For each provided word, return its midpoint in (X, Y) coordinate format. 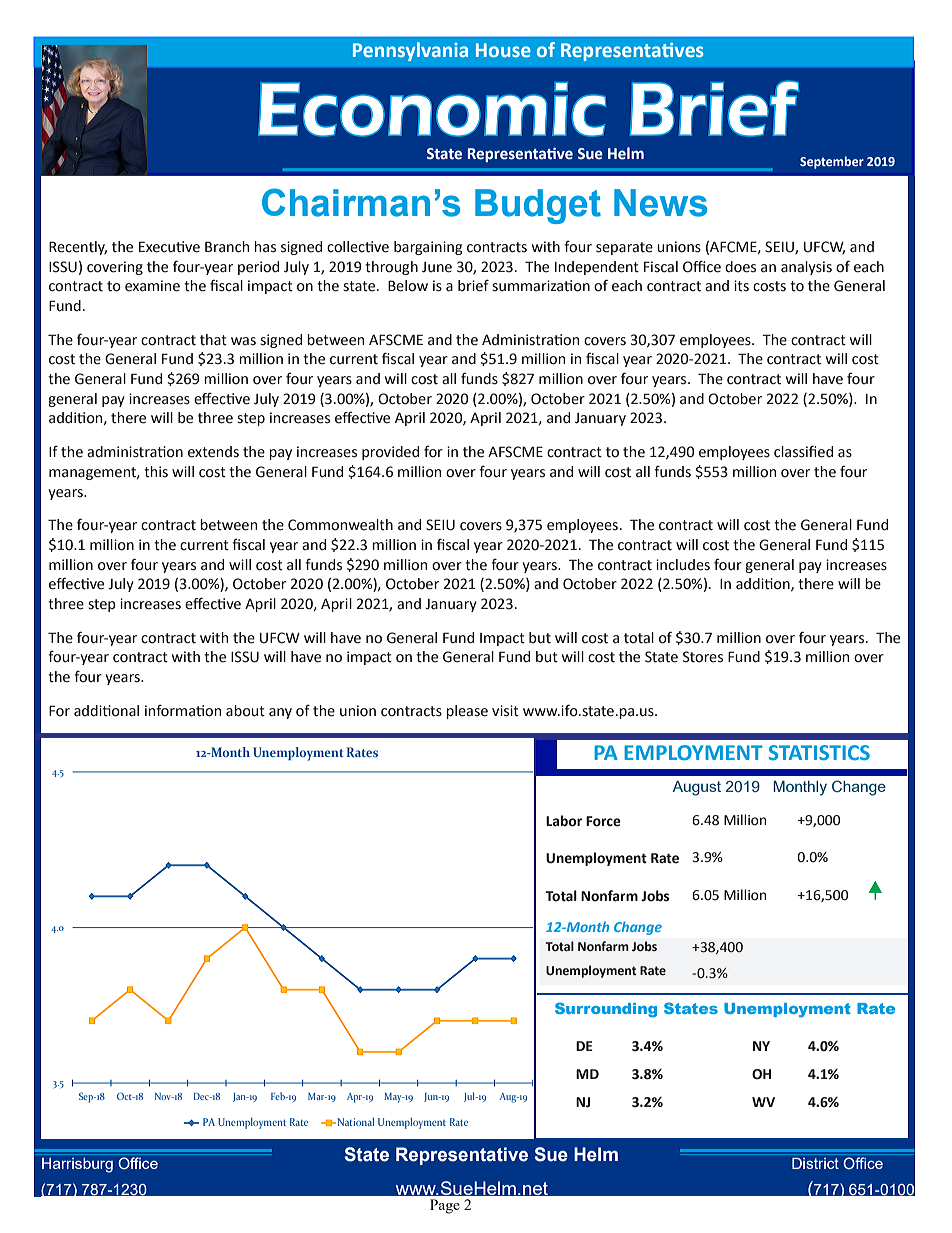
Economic (432, 109)
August (696, 788)
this (156, 472)
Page (445, 1206)
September (832, 162)
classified (803, 451)
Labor (564, 821)
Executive (169, 247)
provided (390, 453)
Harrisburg (77, 1165)
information (183, 711)
